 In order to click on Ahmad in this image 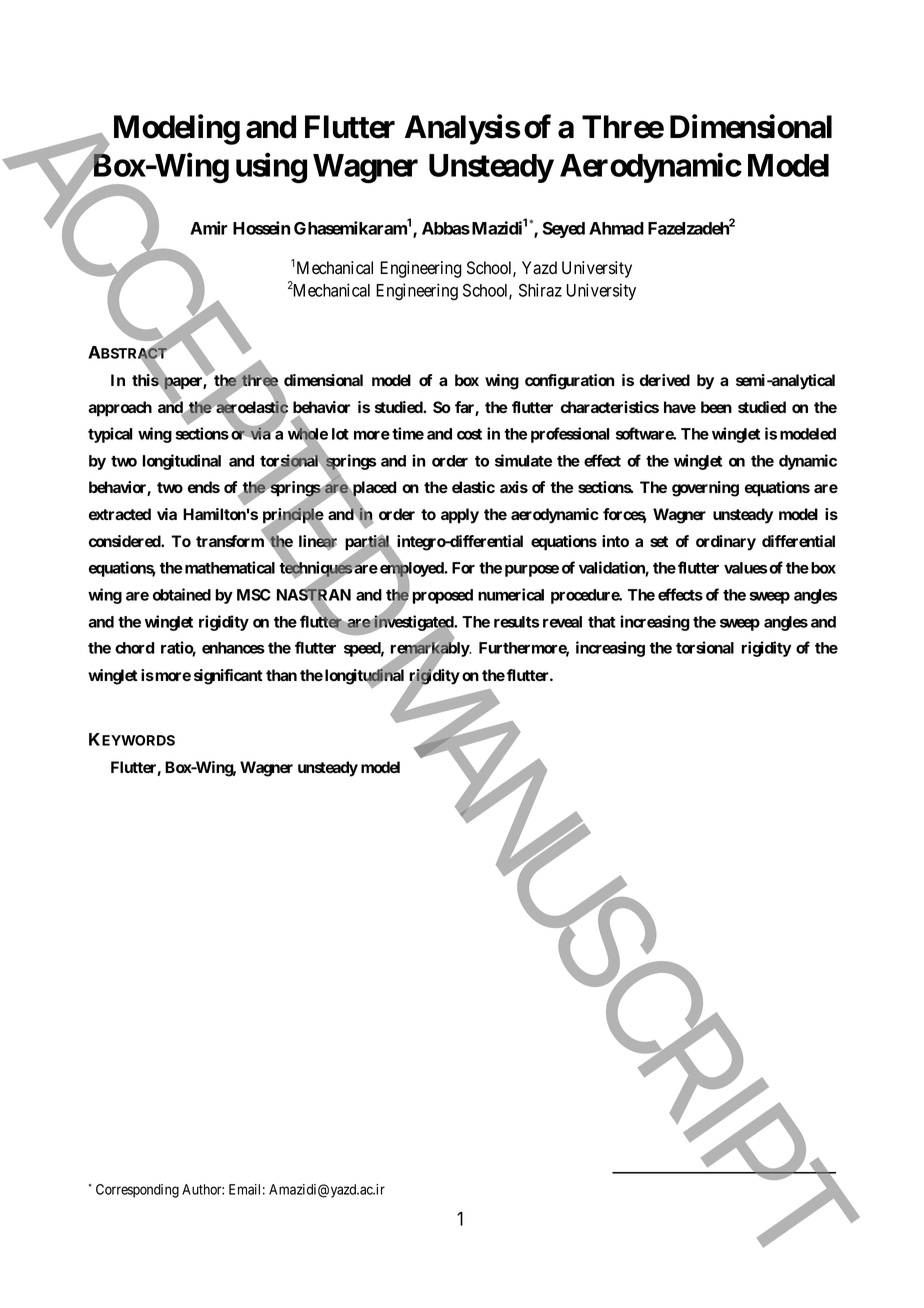, I will do `click(616, 228)`.
